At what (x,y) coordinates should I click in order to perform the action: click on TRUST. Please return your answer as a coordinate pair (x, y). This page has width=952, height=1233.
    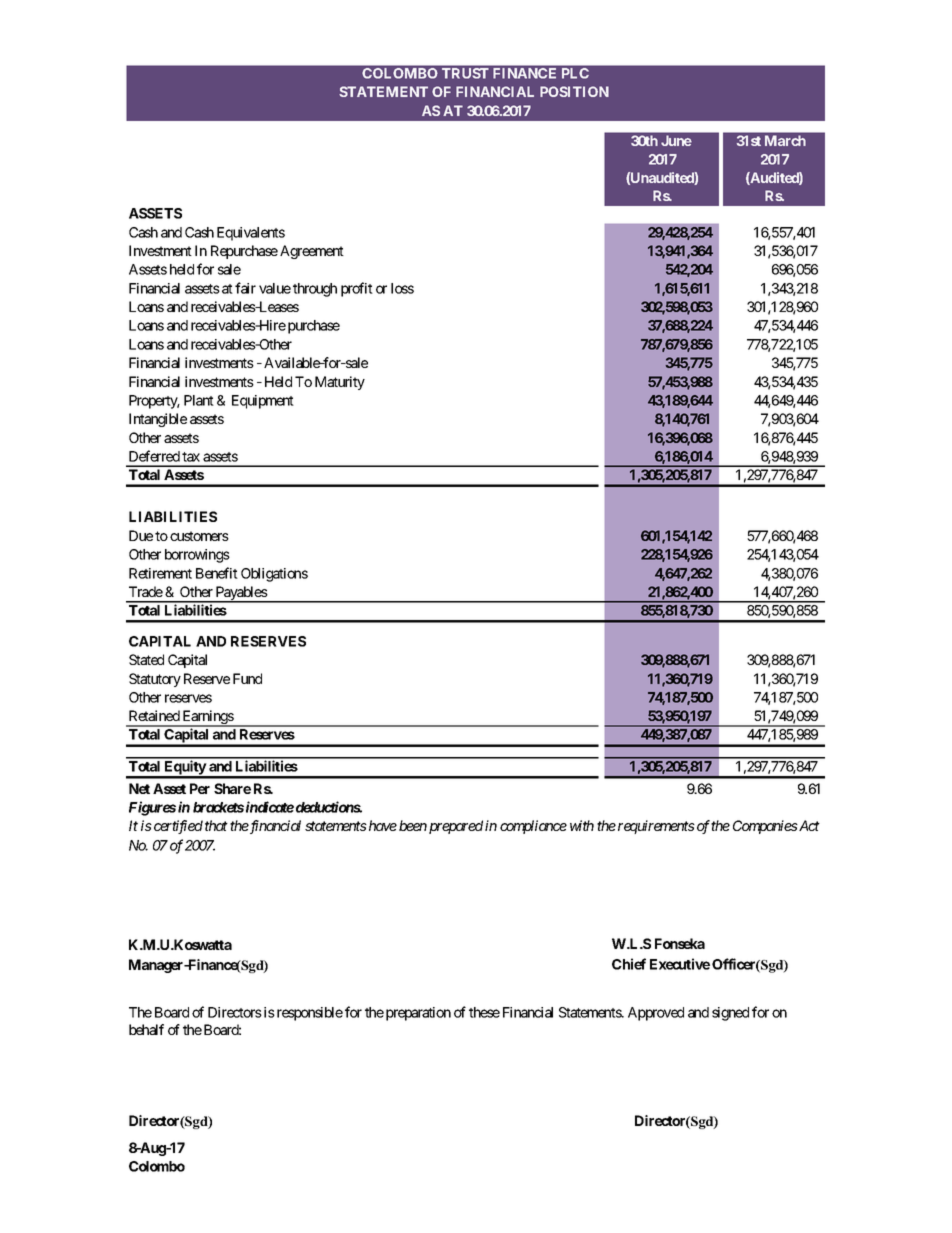
    Looking at the image, I should click on (465, 73).
